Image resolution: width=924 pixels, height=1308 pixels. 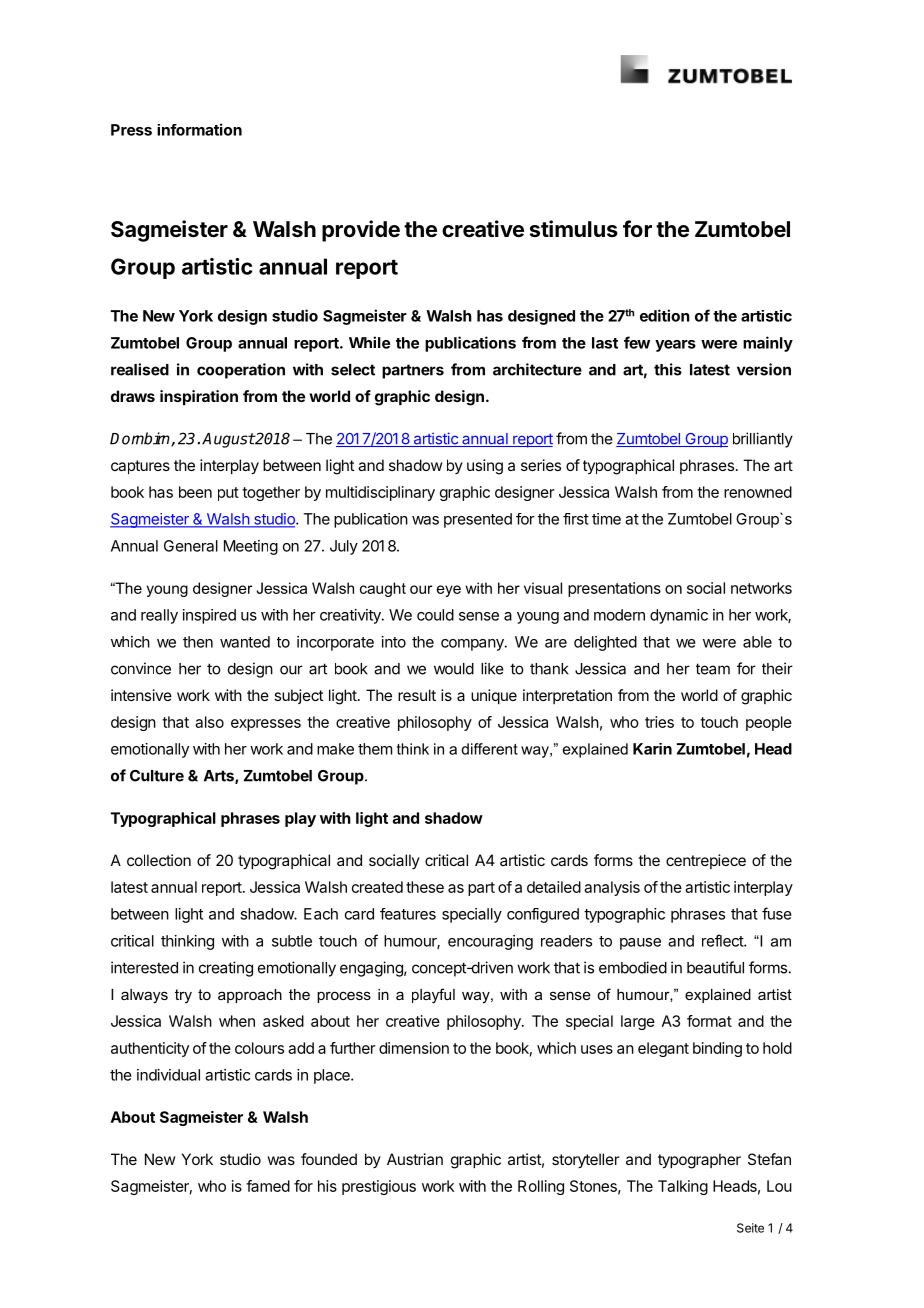 What do you see at coordinates (717, 1049) in the screenshot?
I see `binding` at bounding box center [717, 1049].
